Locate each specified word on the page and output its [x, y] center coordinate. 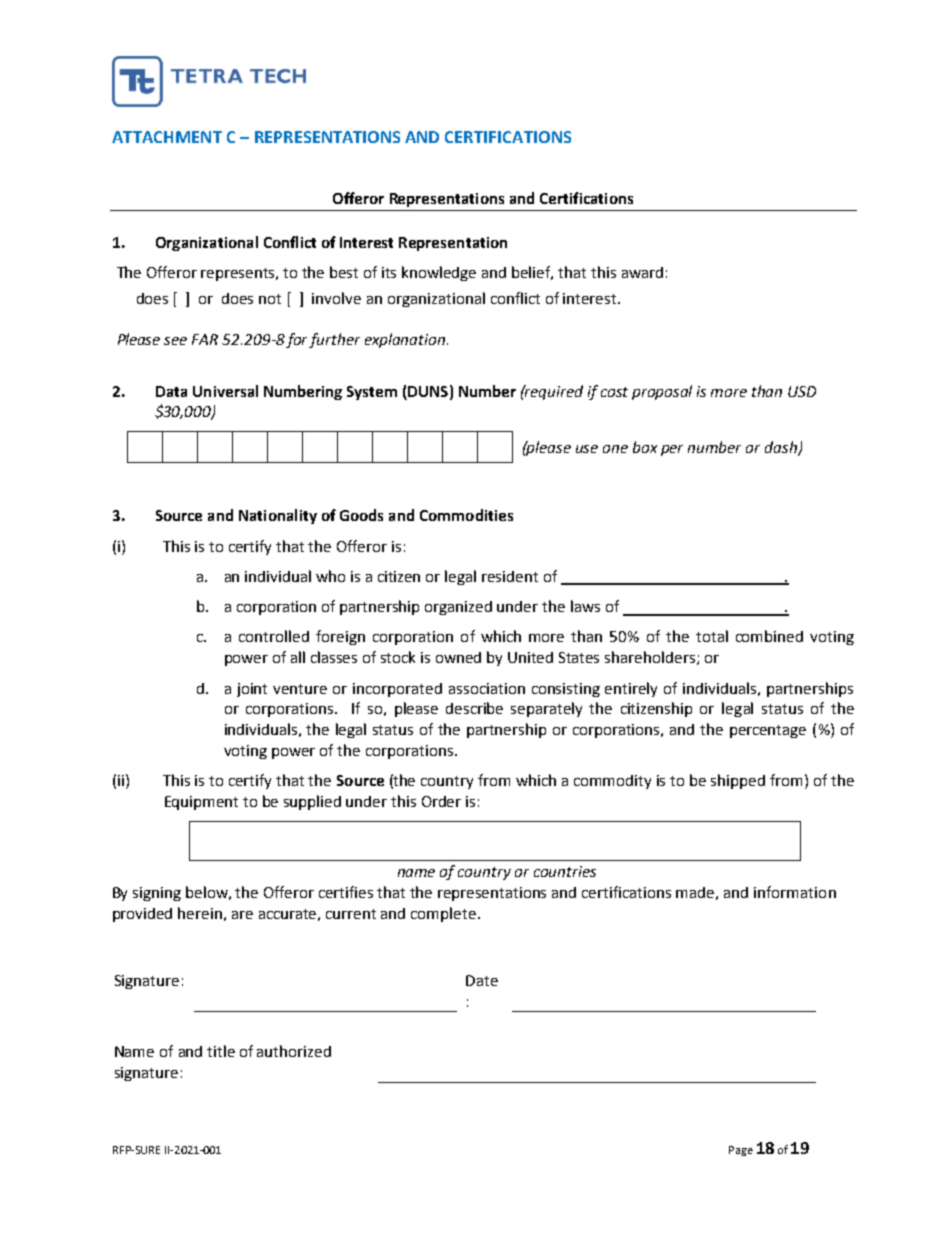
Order [441, 801]
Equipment [201, 803]
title [221, 1051]
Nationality [278, 516]
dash [782, 448]
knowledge [439, 273]
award [642, 272]
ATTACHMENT [167, 137]
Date [482, 980]
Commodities [466, 515]
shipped [738, 781]
